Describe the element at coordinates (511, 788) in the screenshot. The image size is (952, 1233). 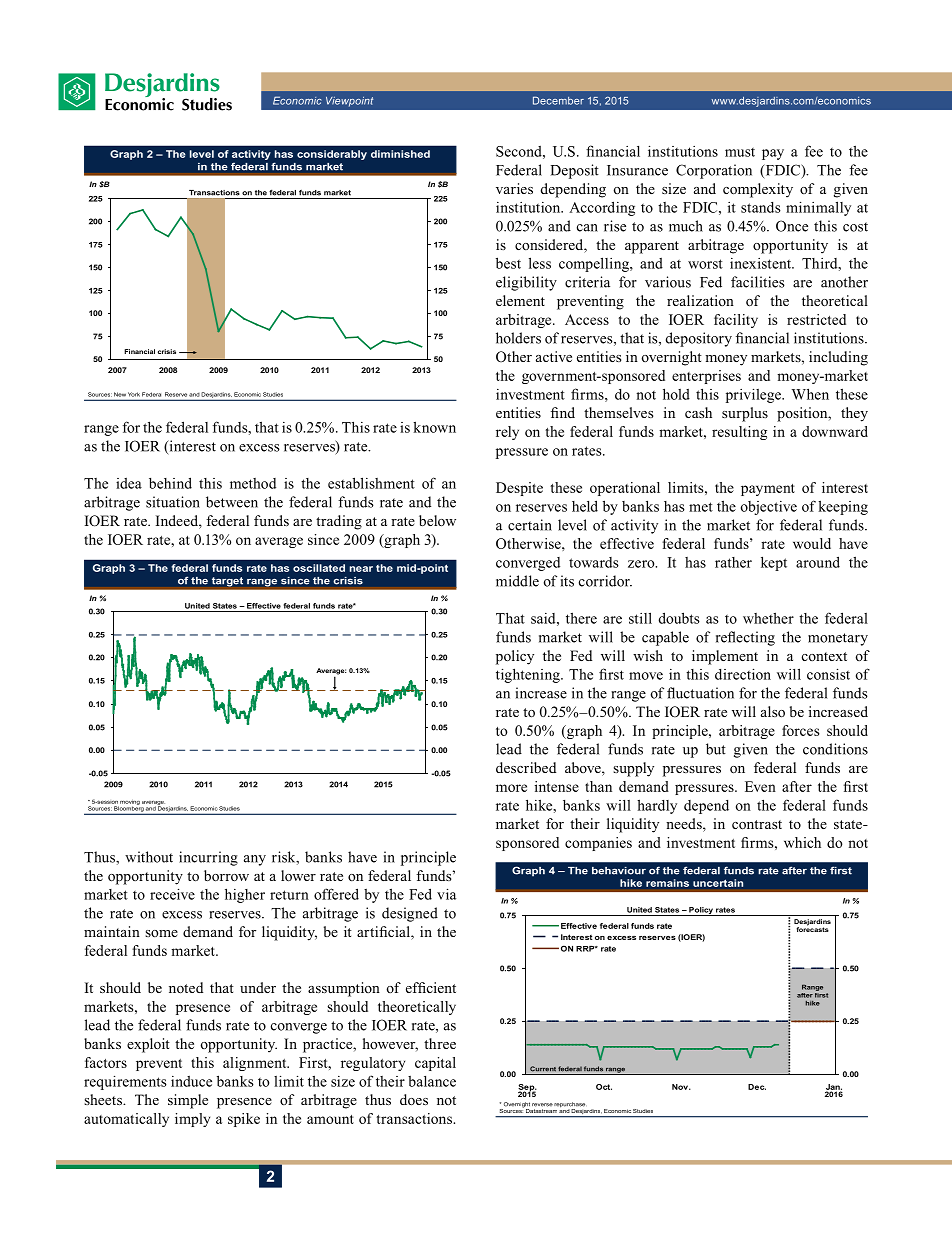
I see `more` at that location.
